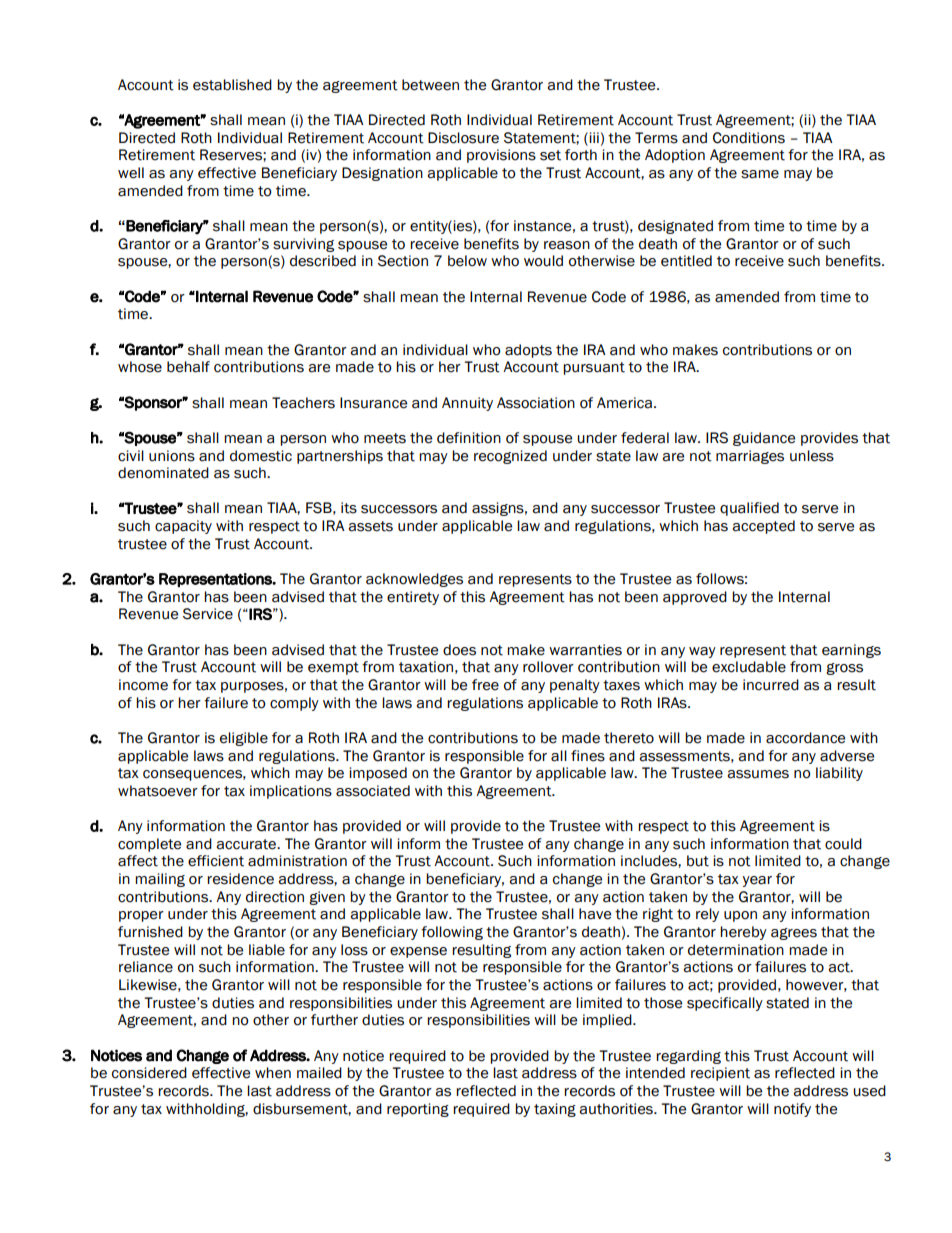 The image size is (952, 1233). Describe the element at coordinates (459, 650) in the screenshot. I see `does` at that location.
